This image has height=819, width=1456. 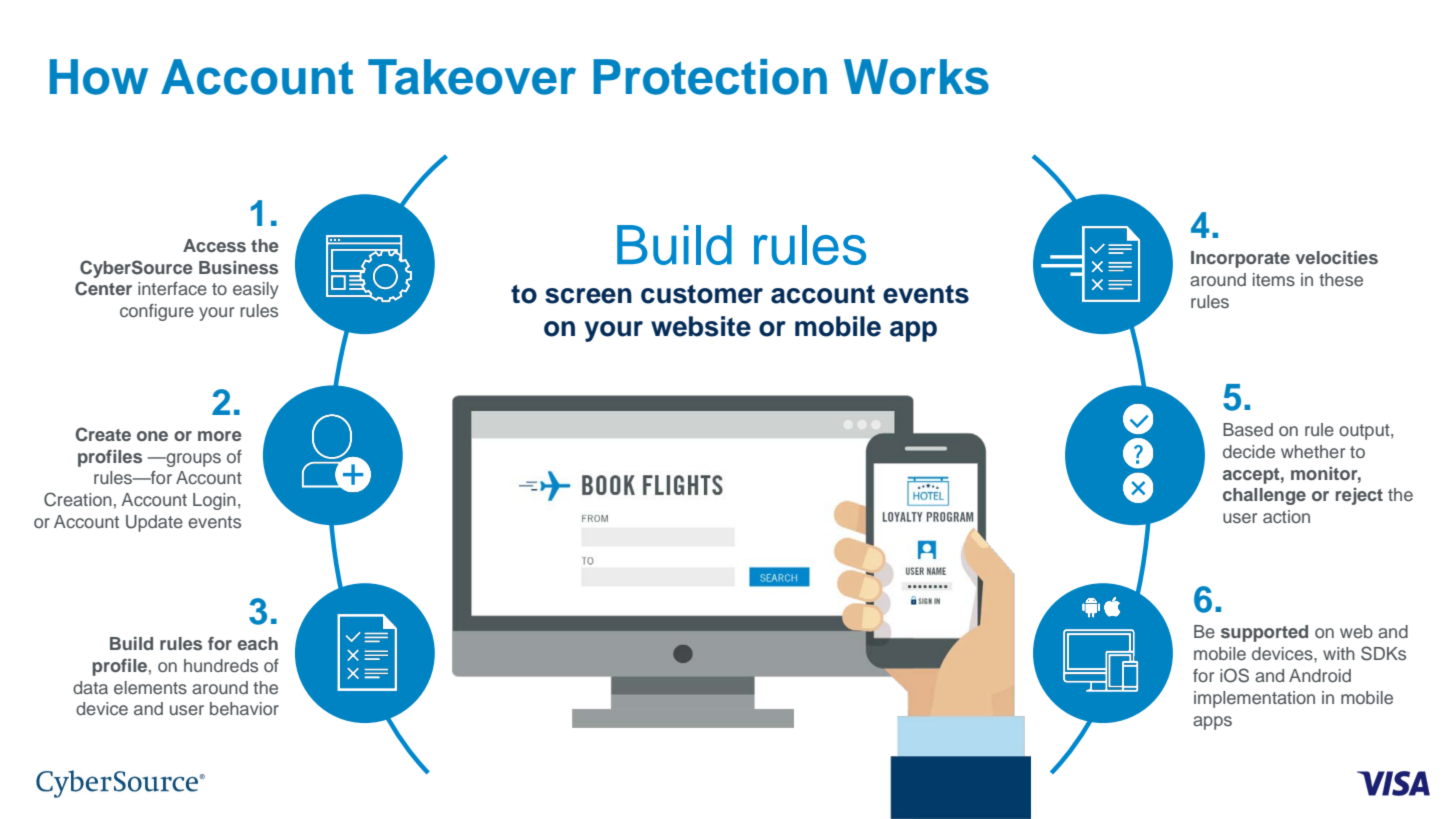 I want to click on Login, so click(x=214, y=501).
